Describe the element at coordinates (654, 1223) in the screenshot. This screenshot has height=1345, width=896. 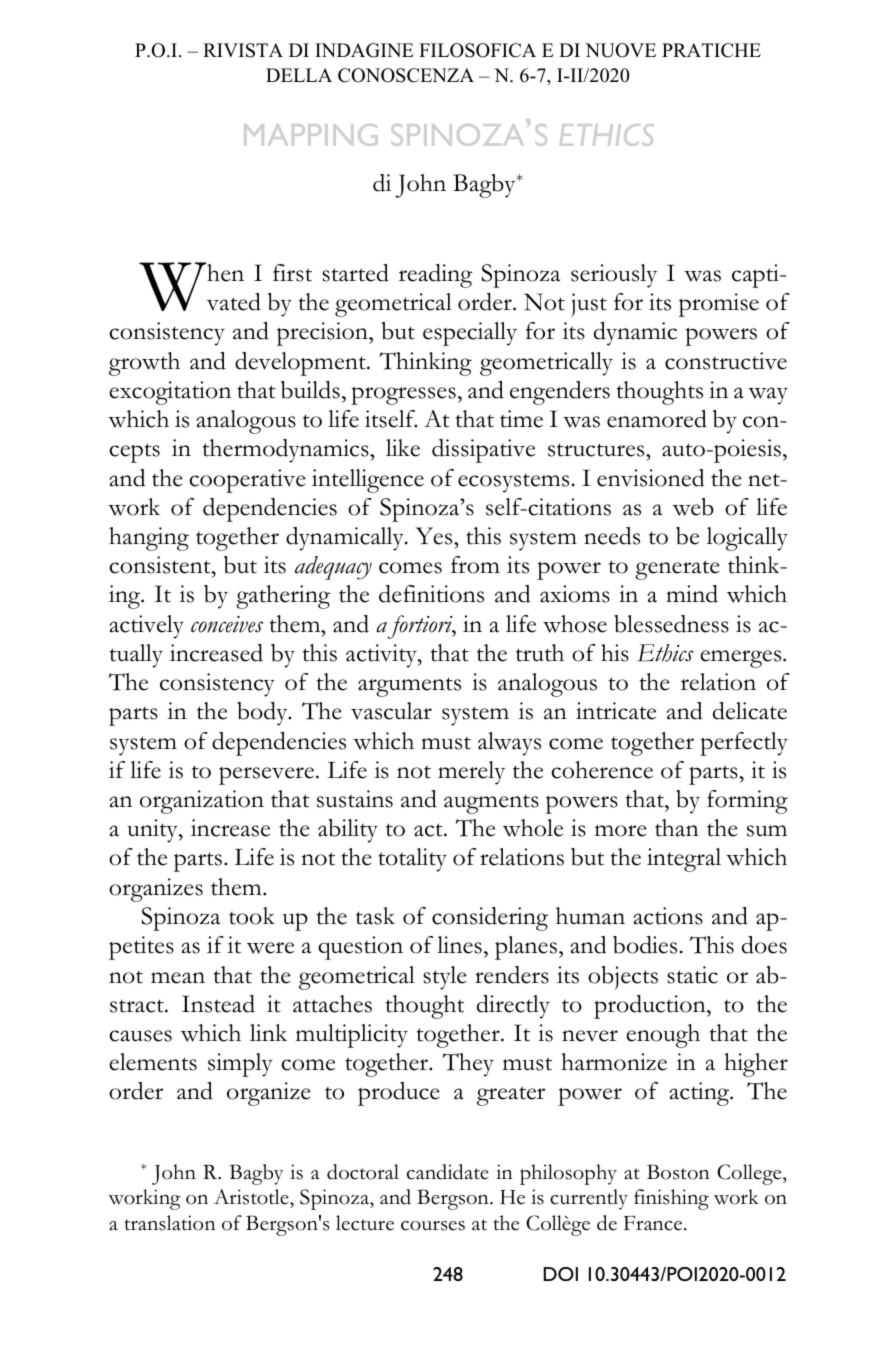
I see `France` at that location.
